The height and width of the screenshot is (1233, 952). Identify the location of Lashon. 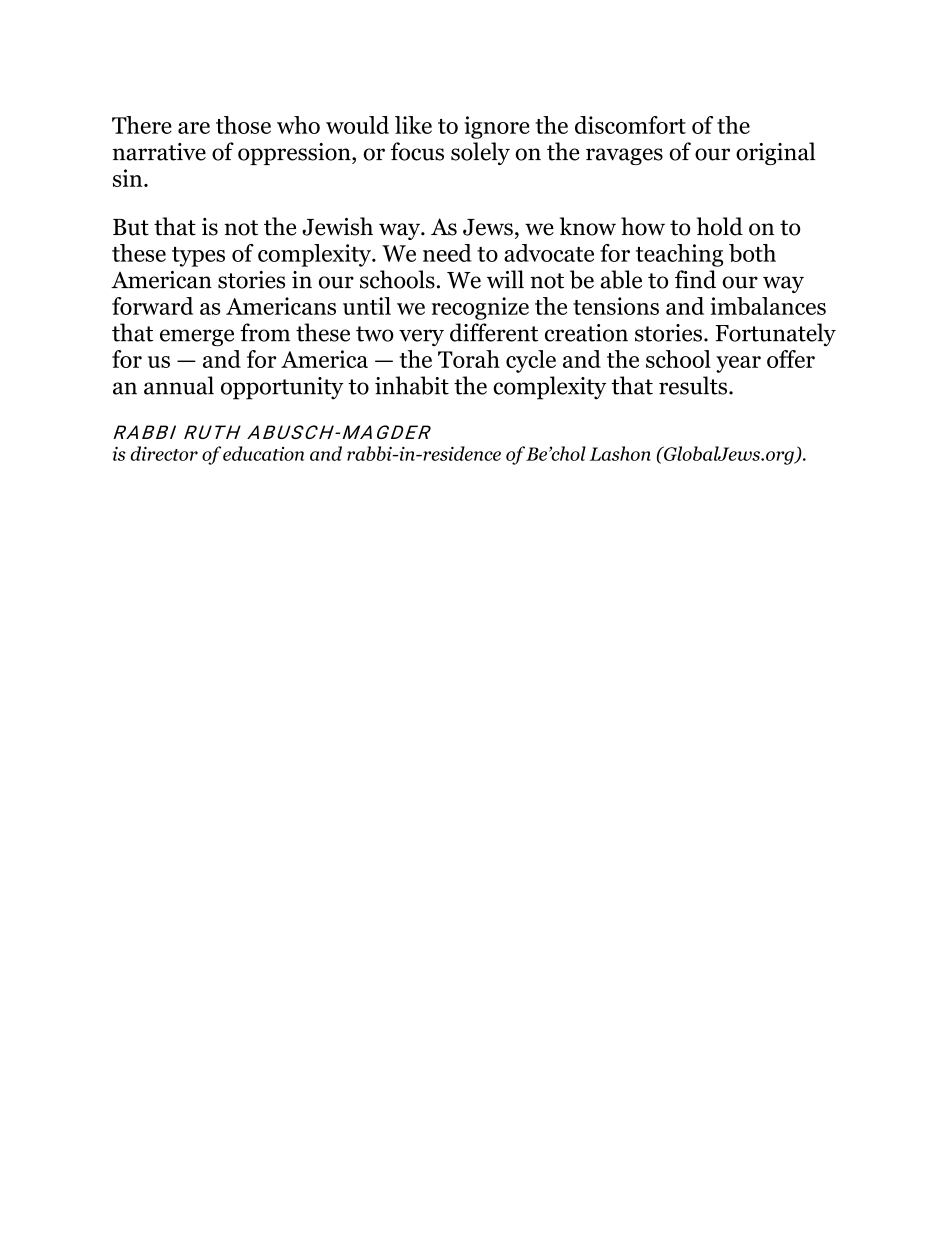
(620, 453).
